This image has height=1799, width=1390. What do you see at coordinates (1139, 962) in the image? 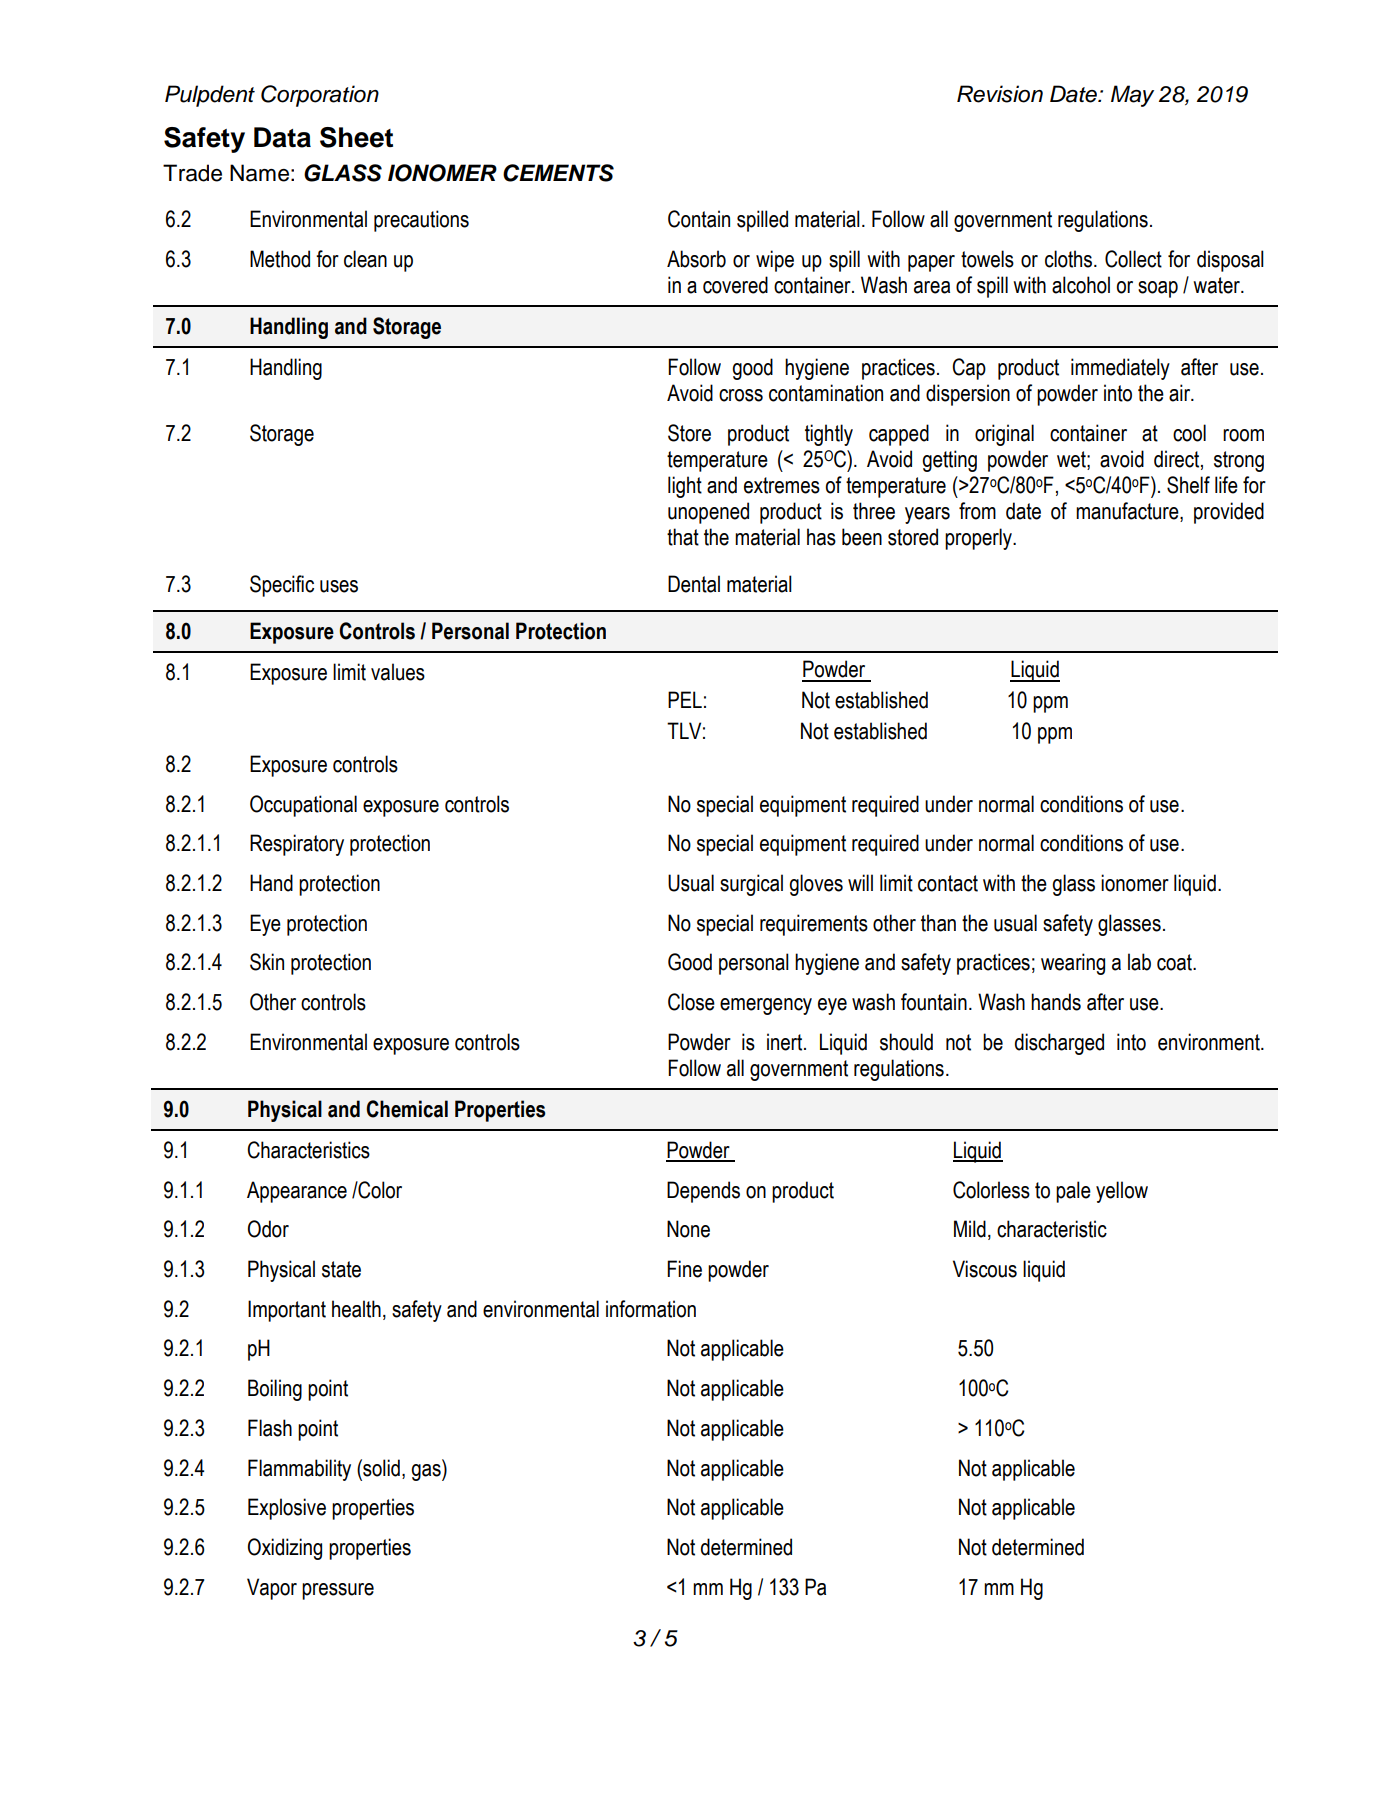
I see `lab` at bounding box center [1139, 962].
